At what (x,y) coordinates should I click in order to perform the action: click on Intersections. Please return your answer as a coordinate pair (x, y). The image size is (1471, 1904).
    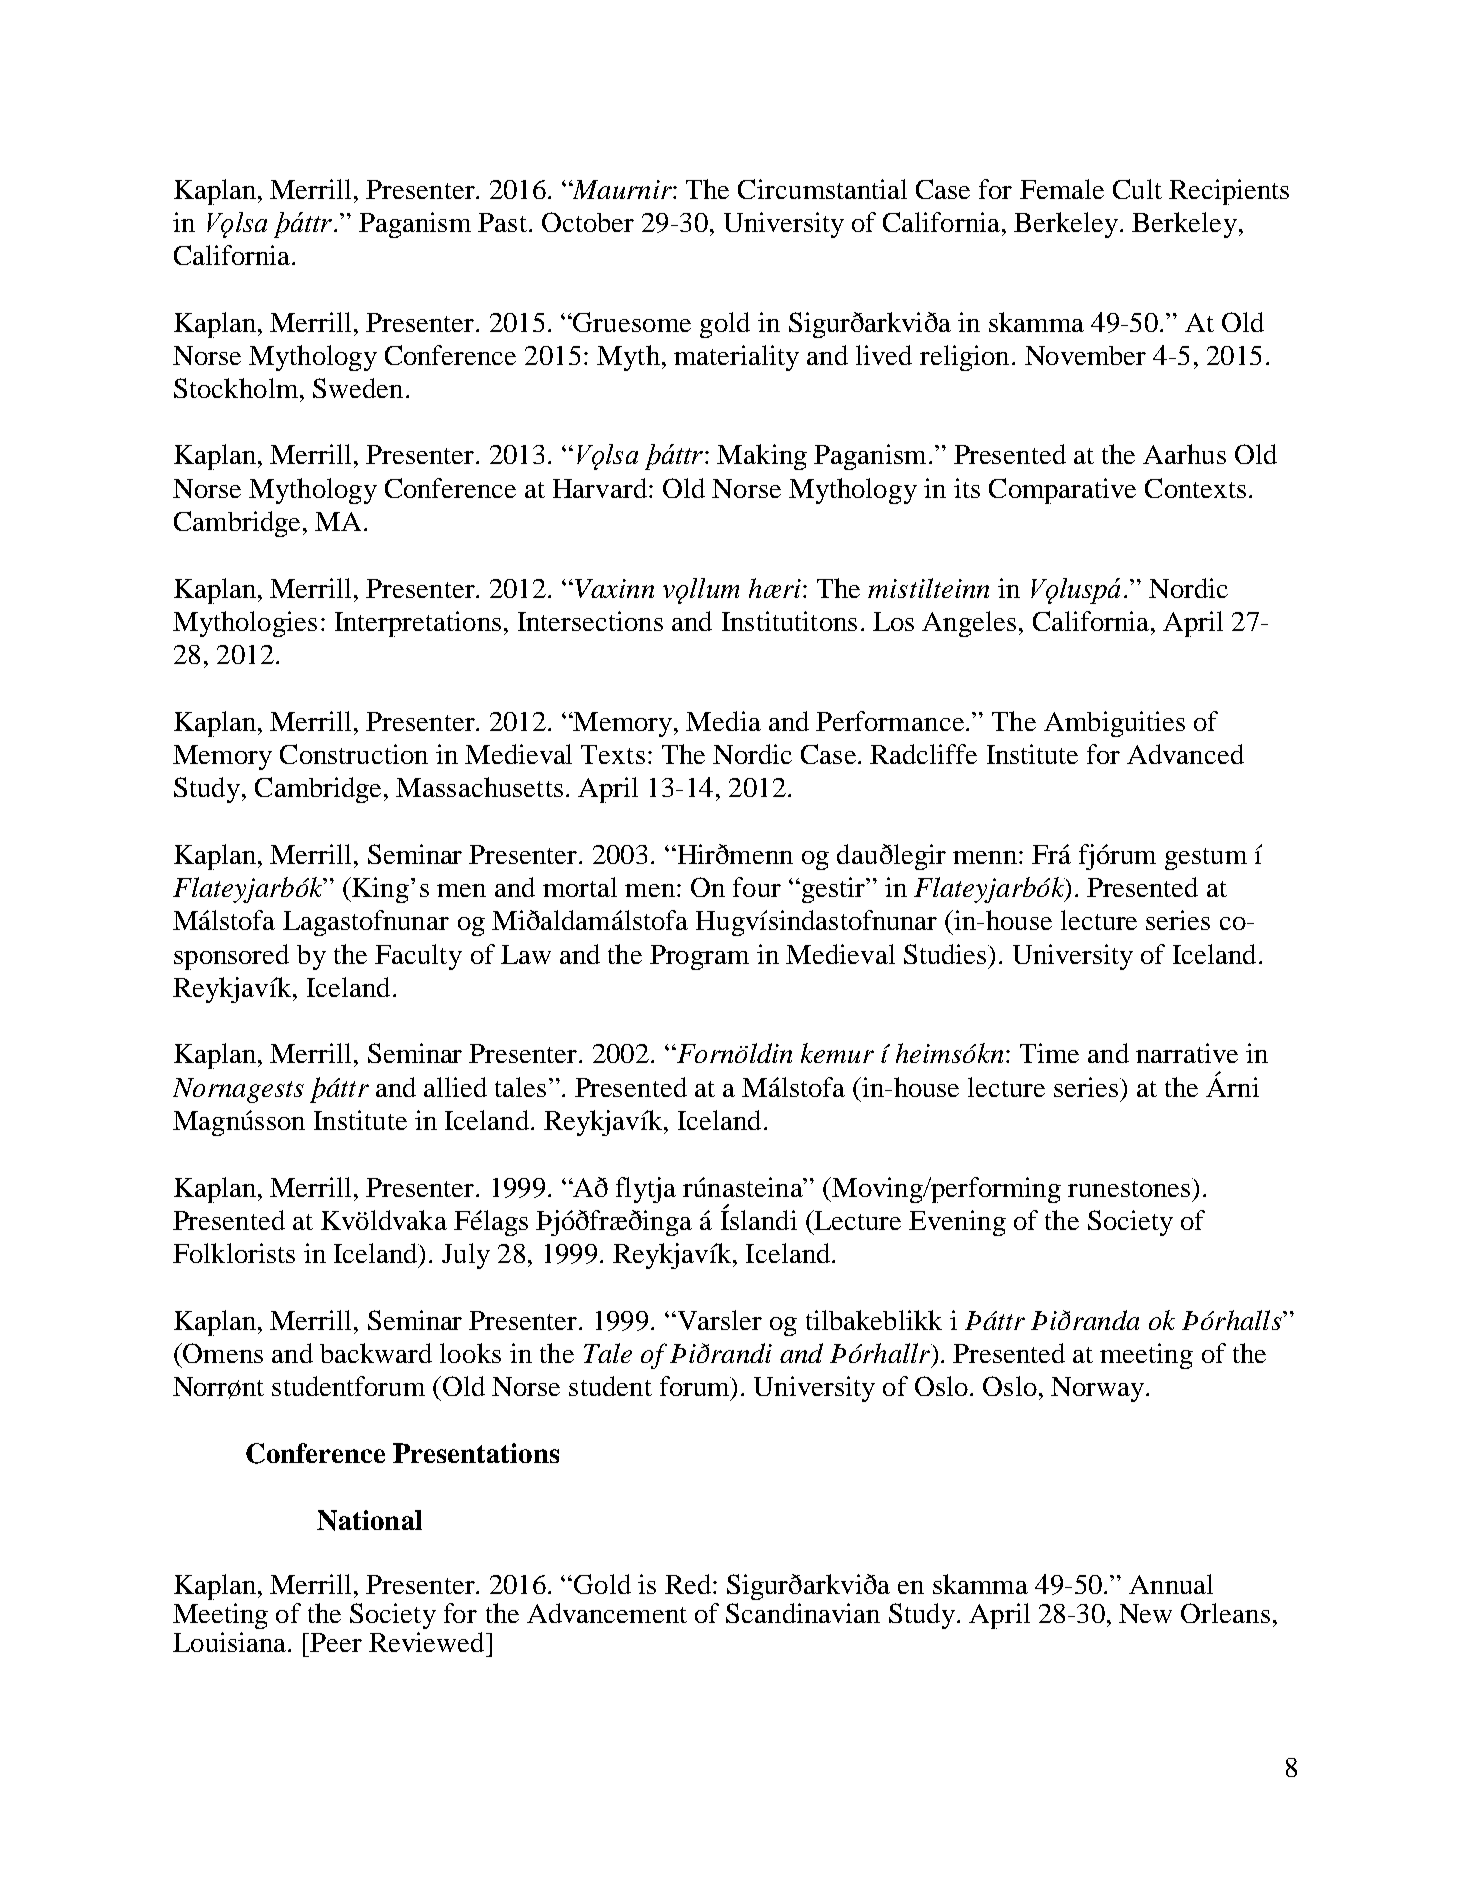
    Looking at the image, I should click on (590, 621).
